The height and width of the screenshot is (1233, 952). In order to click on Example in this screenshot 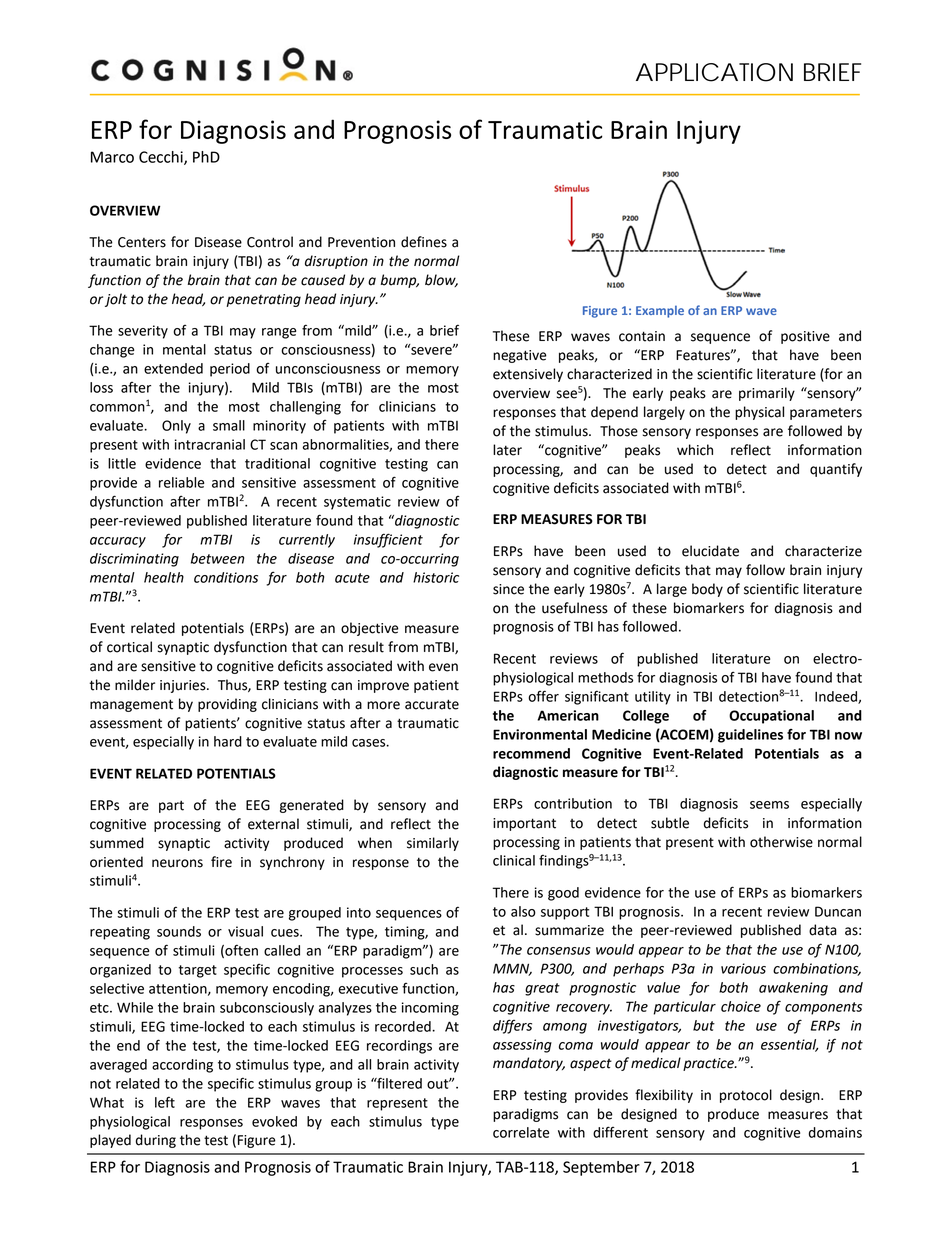, I will do `click(660, 311)`.
